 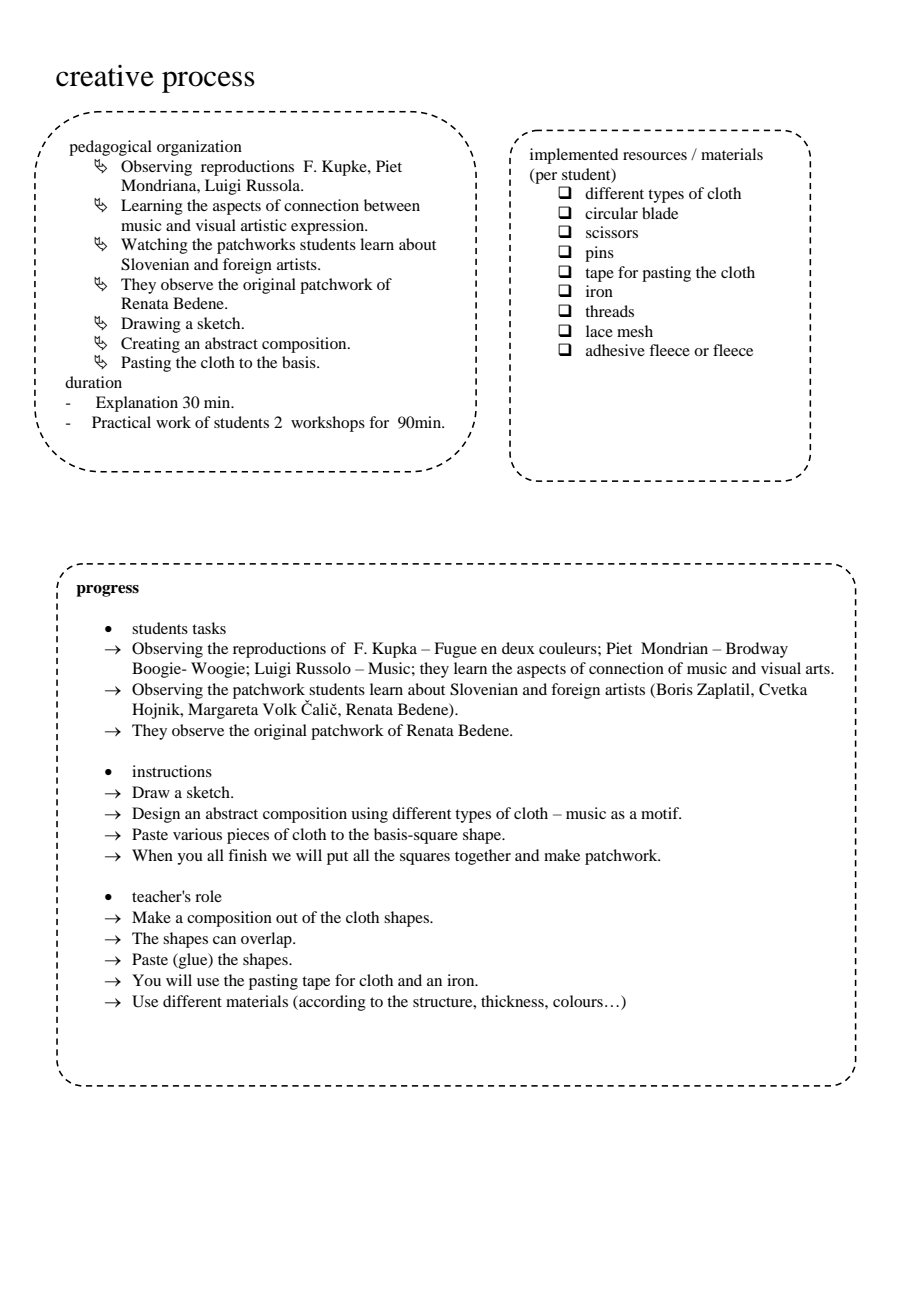 What do you see at coordinates (635, 331) in the screenshot?
I see `mesh` at bounding box center [635, 331].
